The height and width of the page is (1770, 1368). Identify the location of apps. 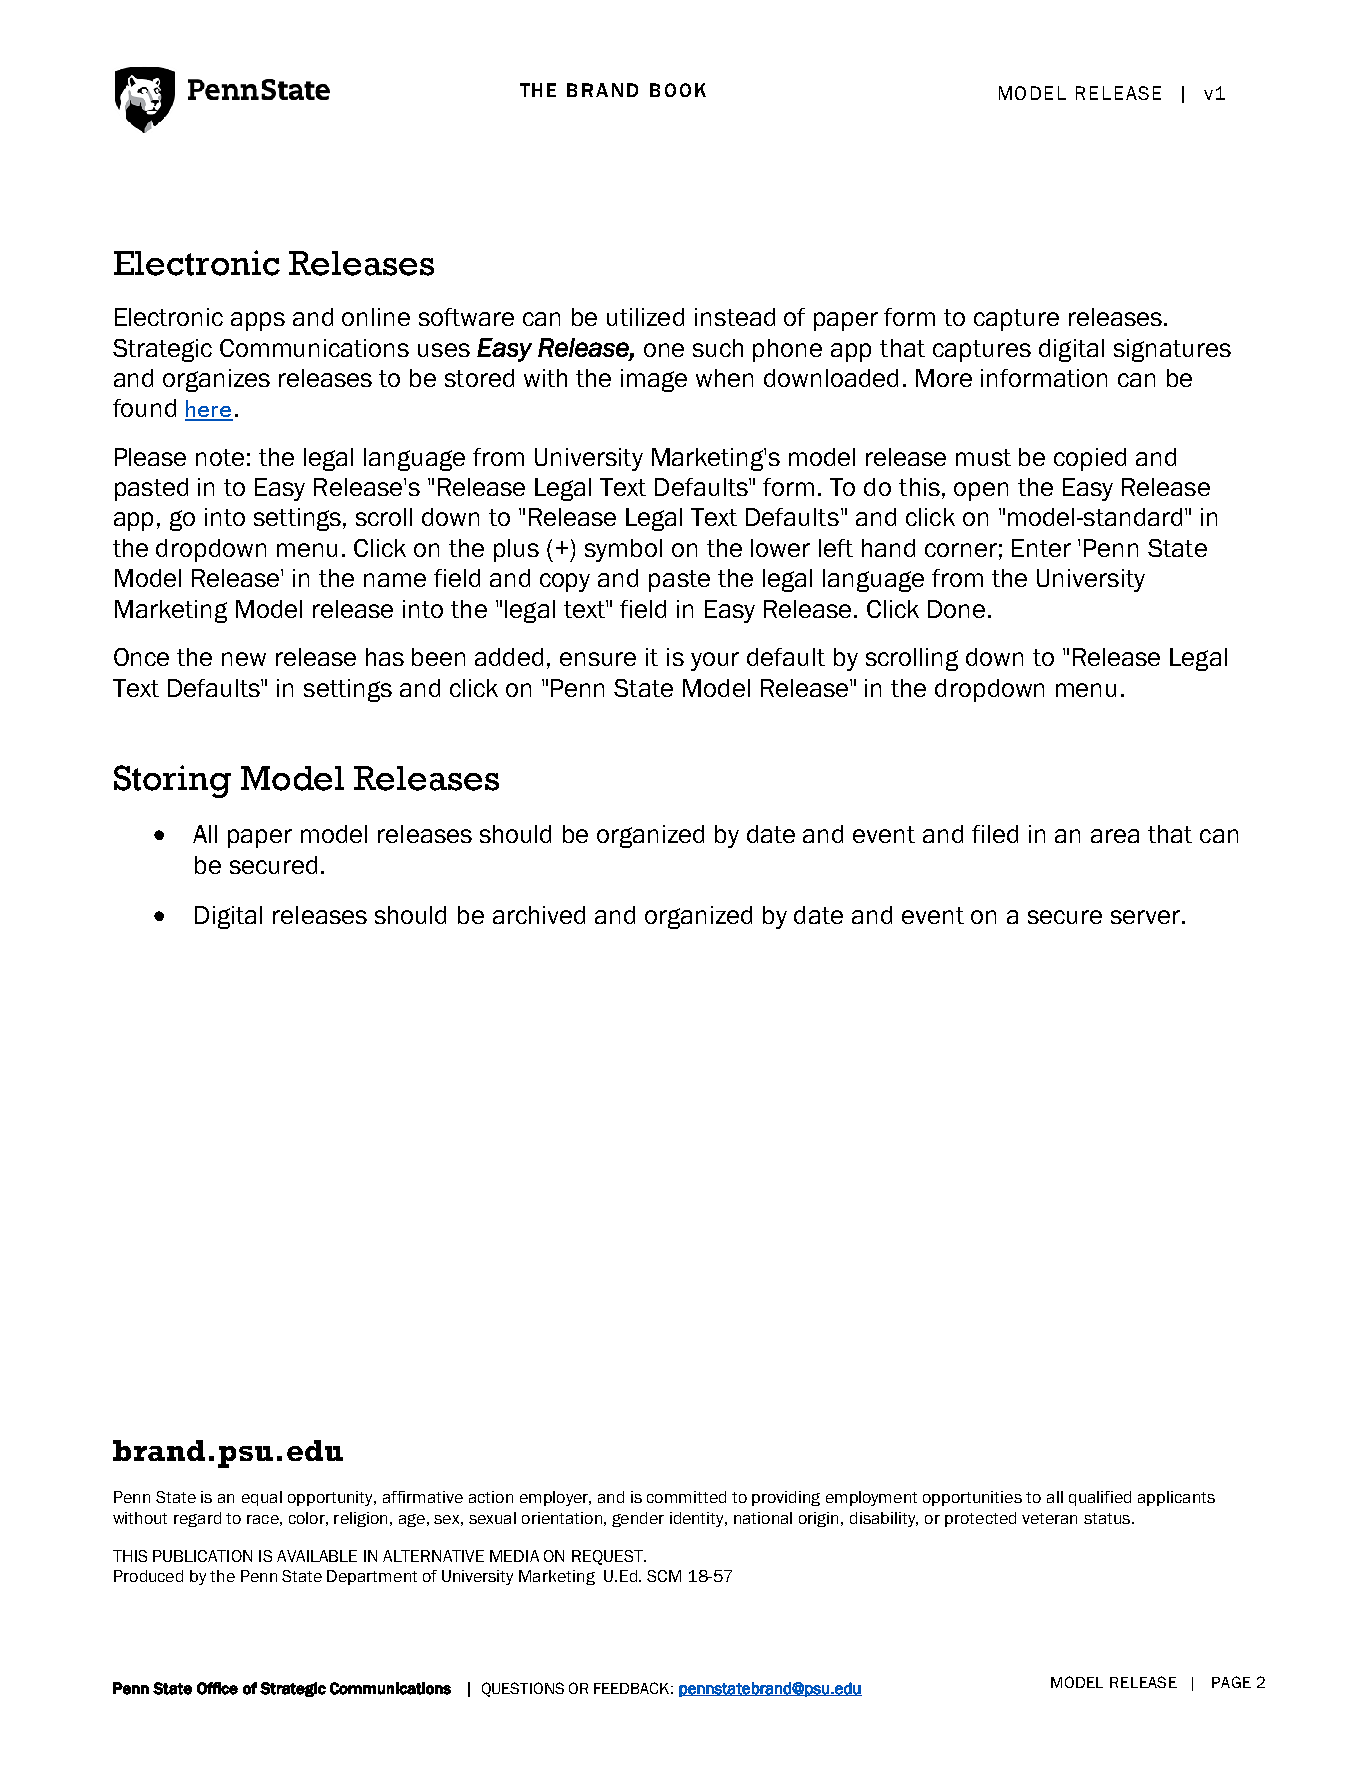
(258, 321).
